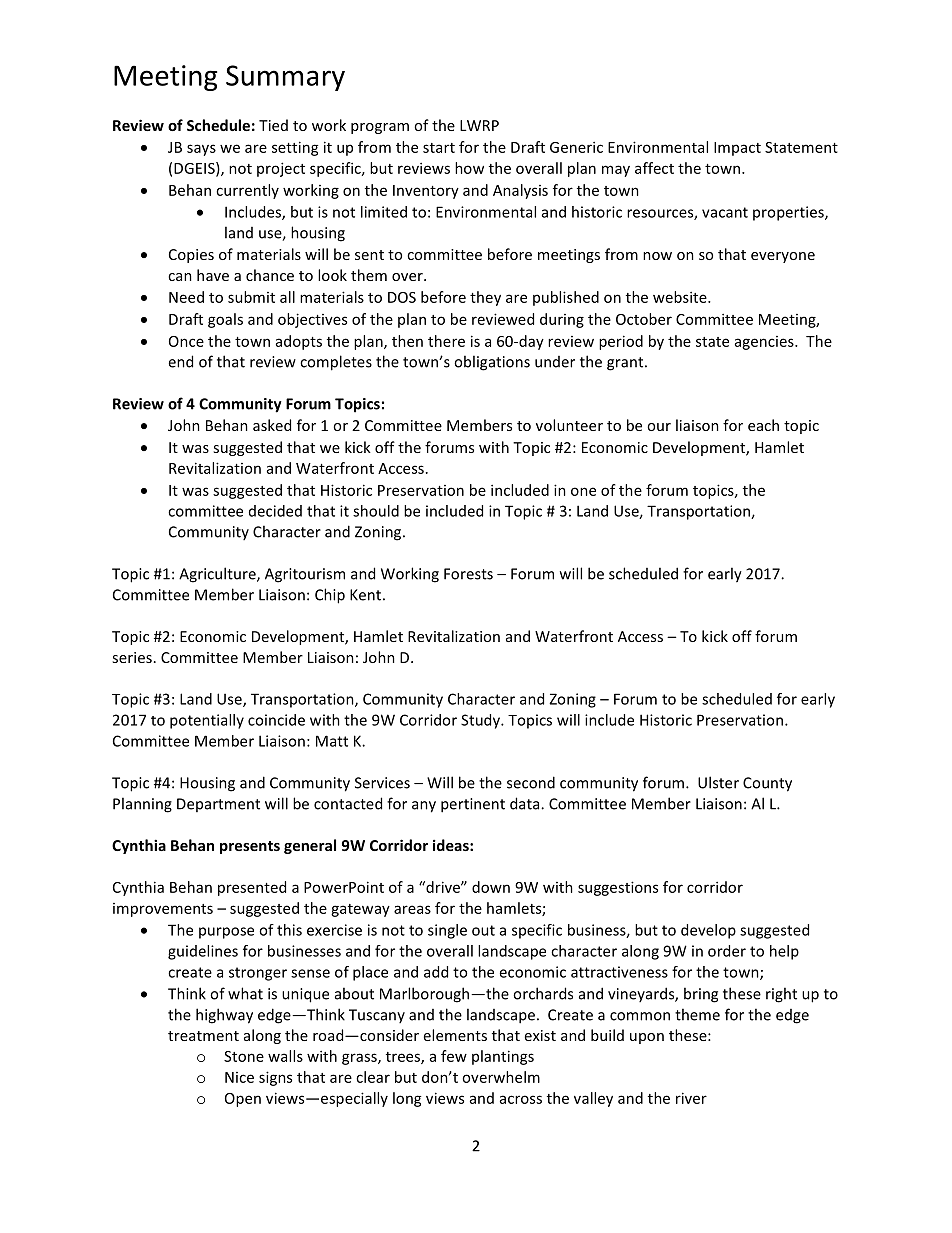  I want to click on Nice, so click(239, 1077).
